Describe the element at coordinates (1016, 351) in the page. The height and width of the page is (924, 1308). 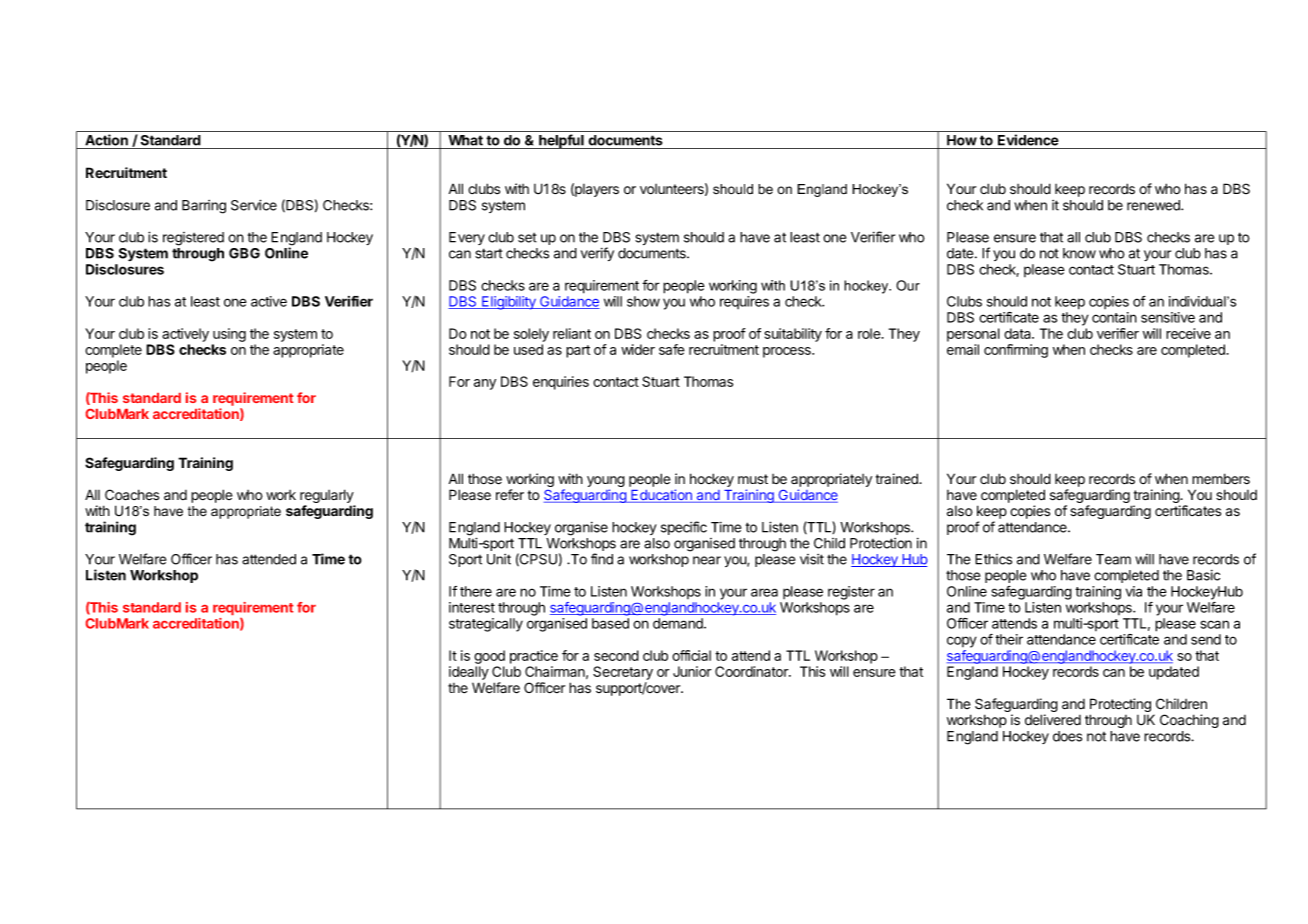
I see `confirming` at that location.
